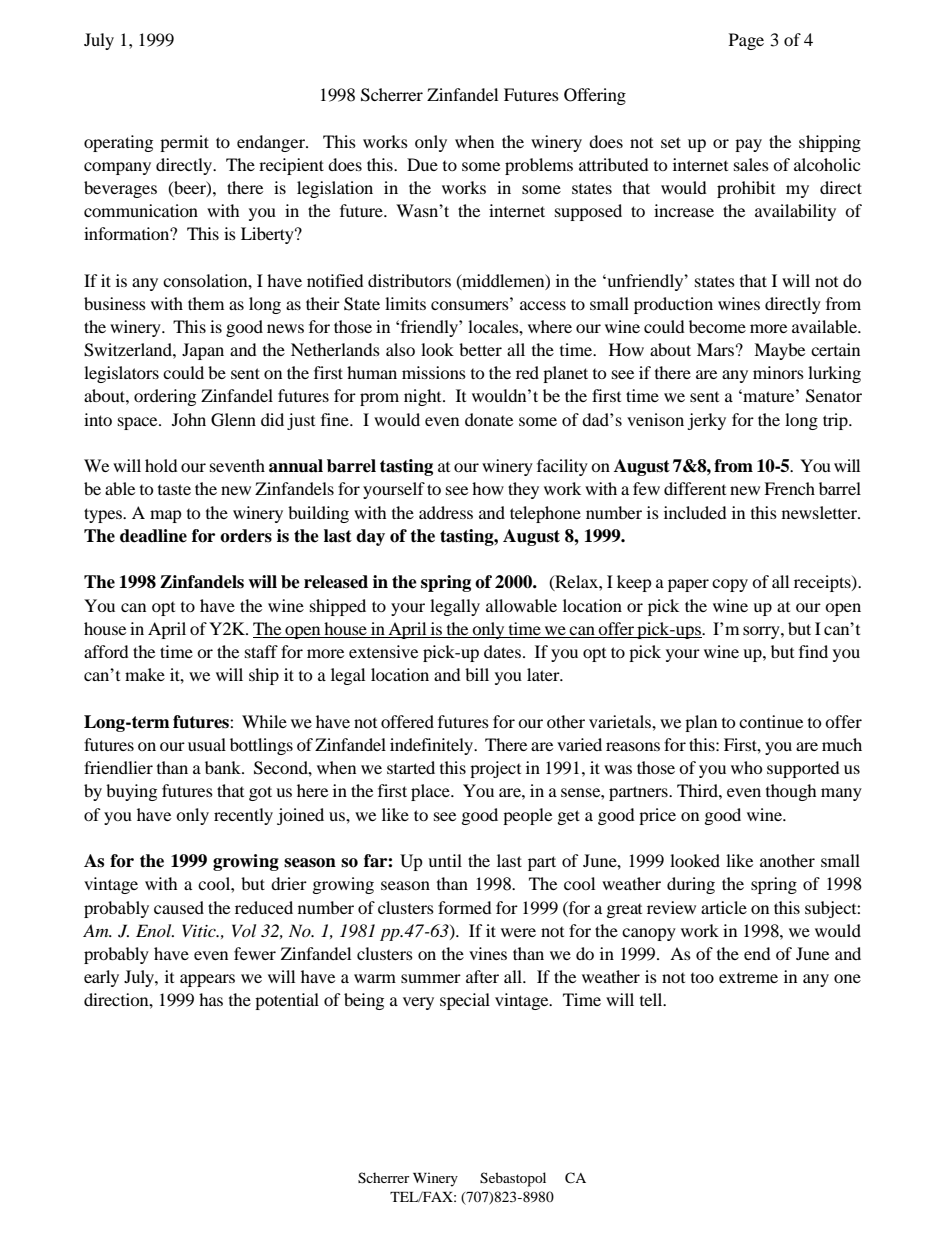  I want to click on Page, so click(746, 41).
